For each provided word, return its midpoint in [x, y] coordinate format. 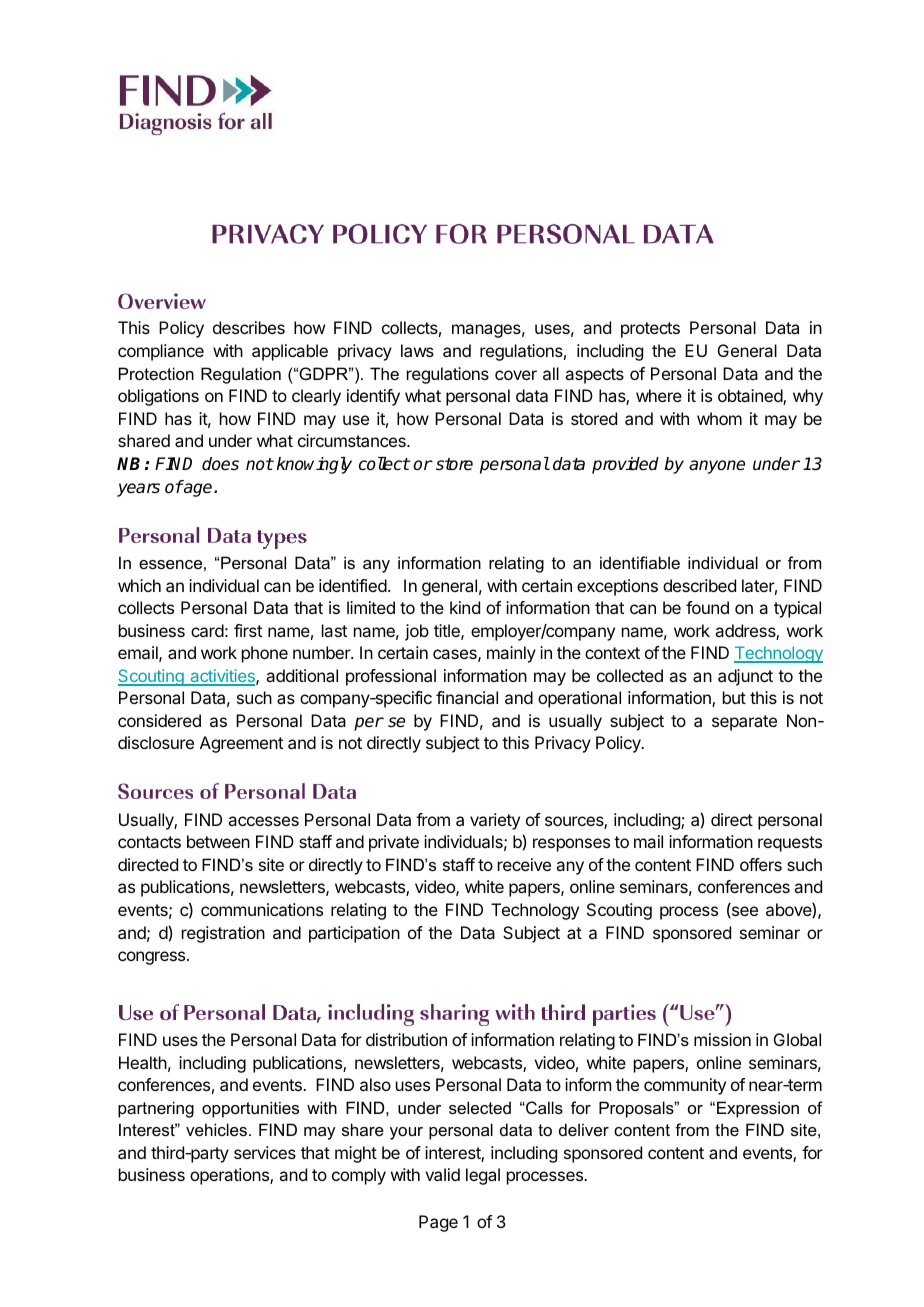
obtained [751, 397]
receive [524, 864]
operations [230, 1176]
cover [516, 375]
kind [465, 607]
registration [223, 934]
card [207, 630]
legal [483, 1176]
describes [249, 327]
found [707, 607]
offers [761, 864]
